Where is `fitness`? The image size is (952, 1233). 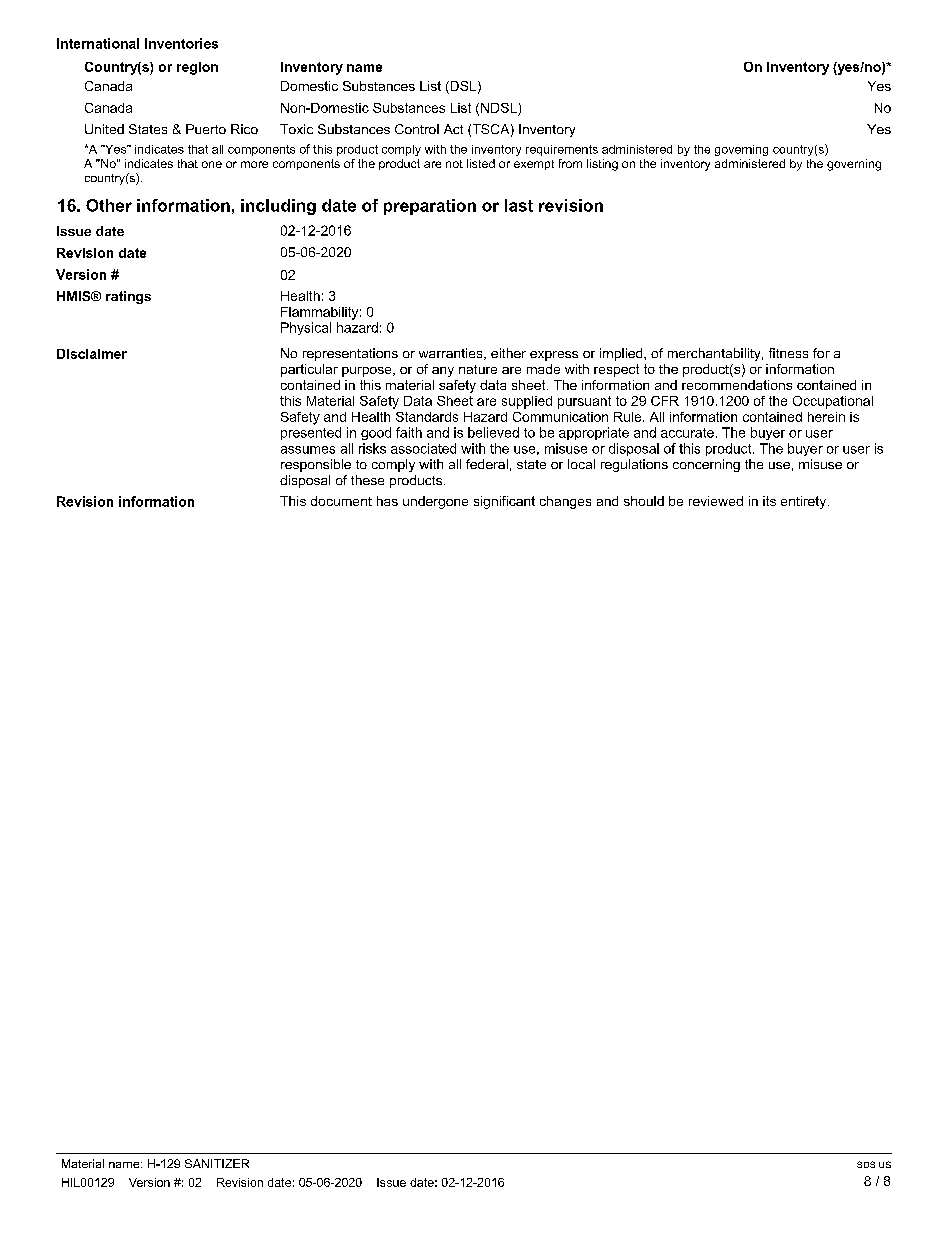
fitness is located at coordinates (788, 353).
